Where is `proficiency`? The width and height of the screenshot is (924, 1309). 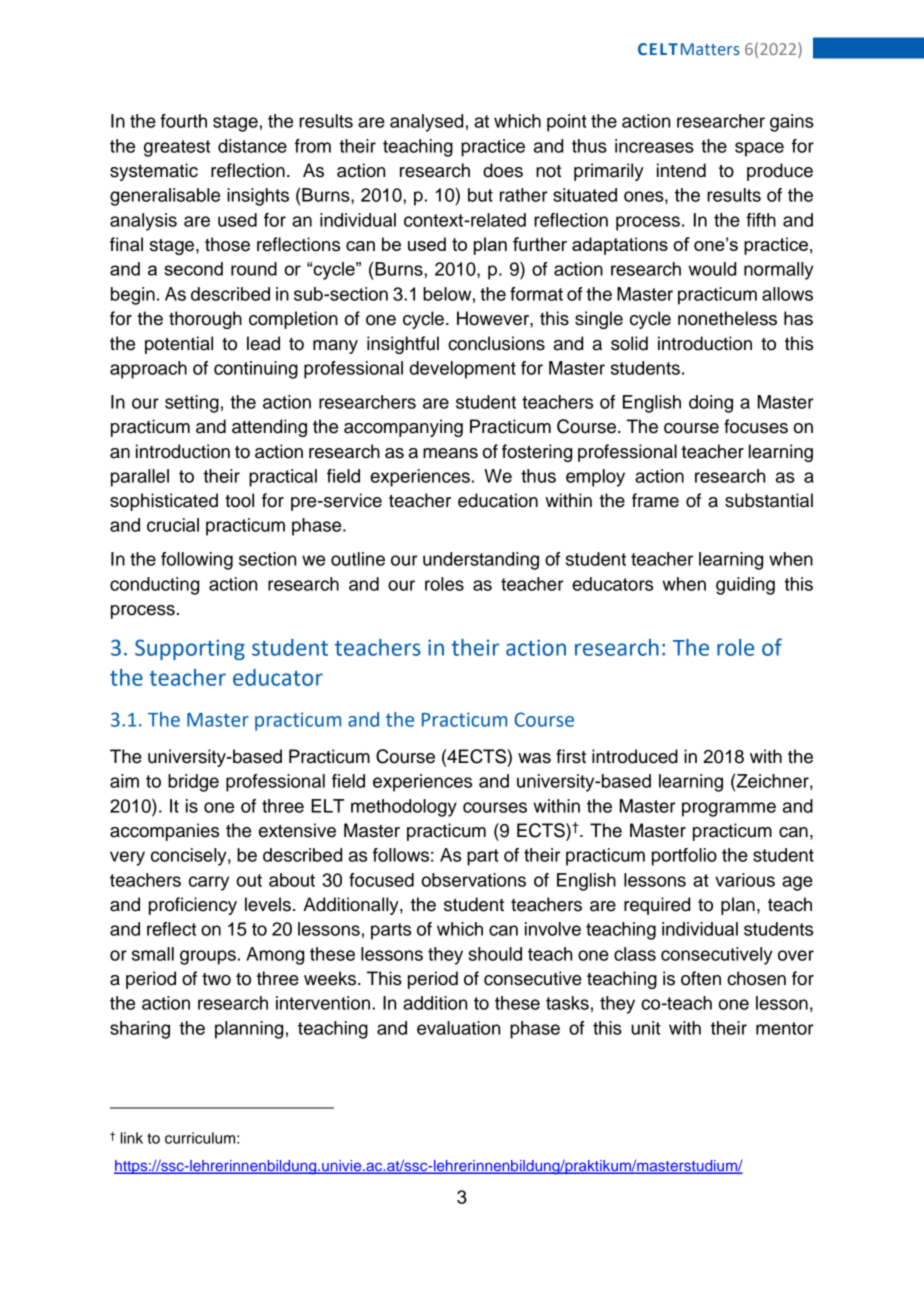 proficiency is located at coordinates (193, 906).
